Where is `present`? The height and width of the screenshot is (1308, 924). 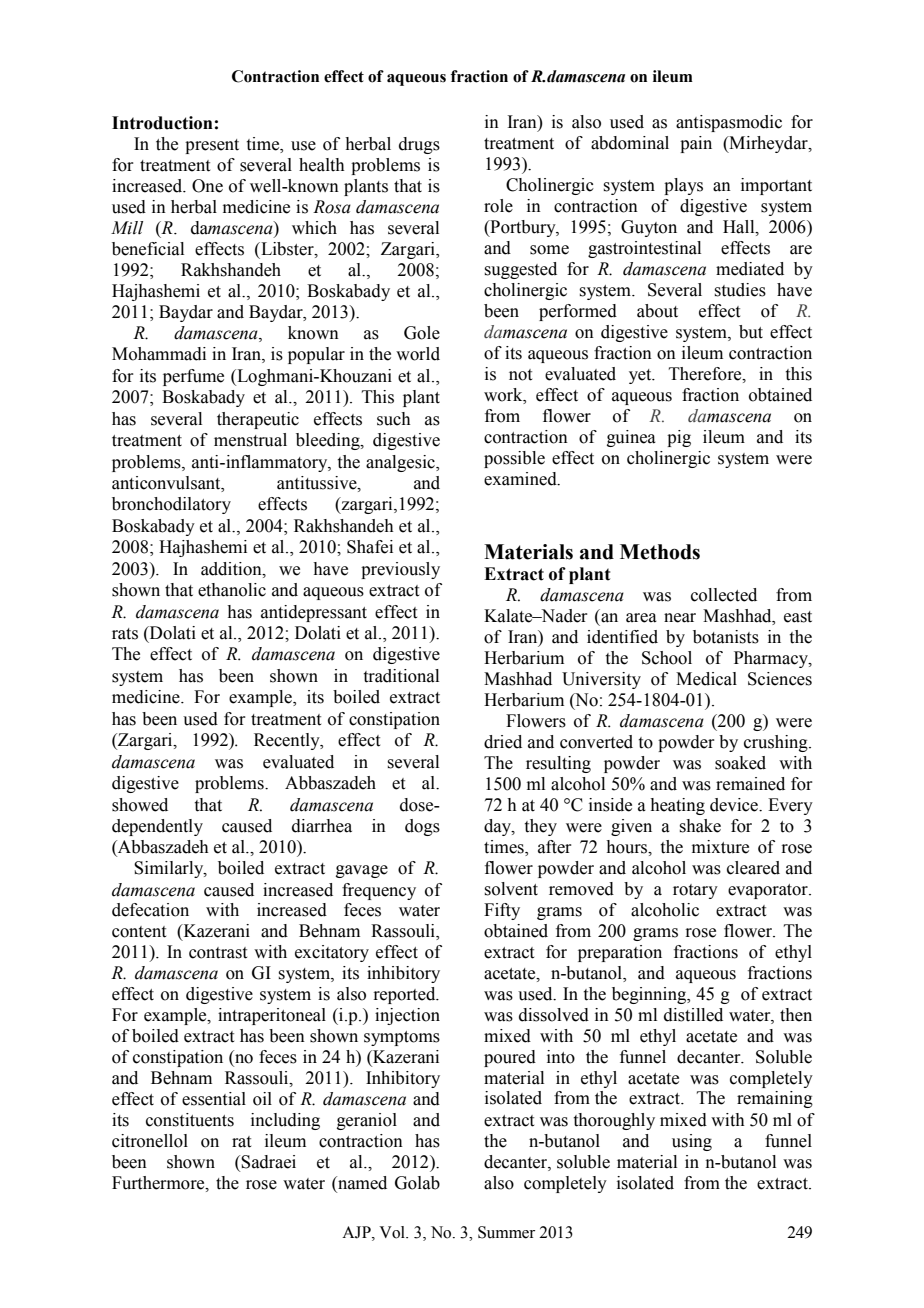
present is located at coordinates (212, 146).
